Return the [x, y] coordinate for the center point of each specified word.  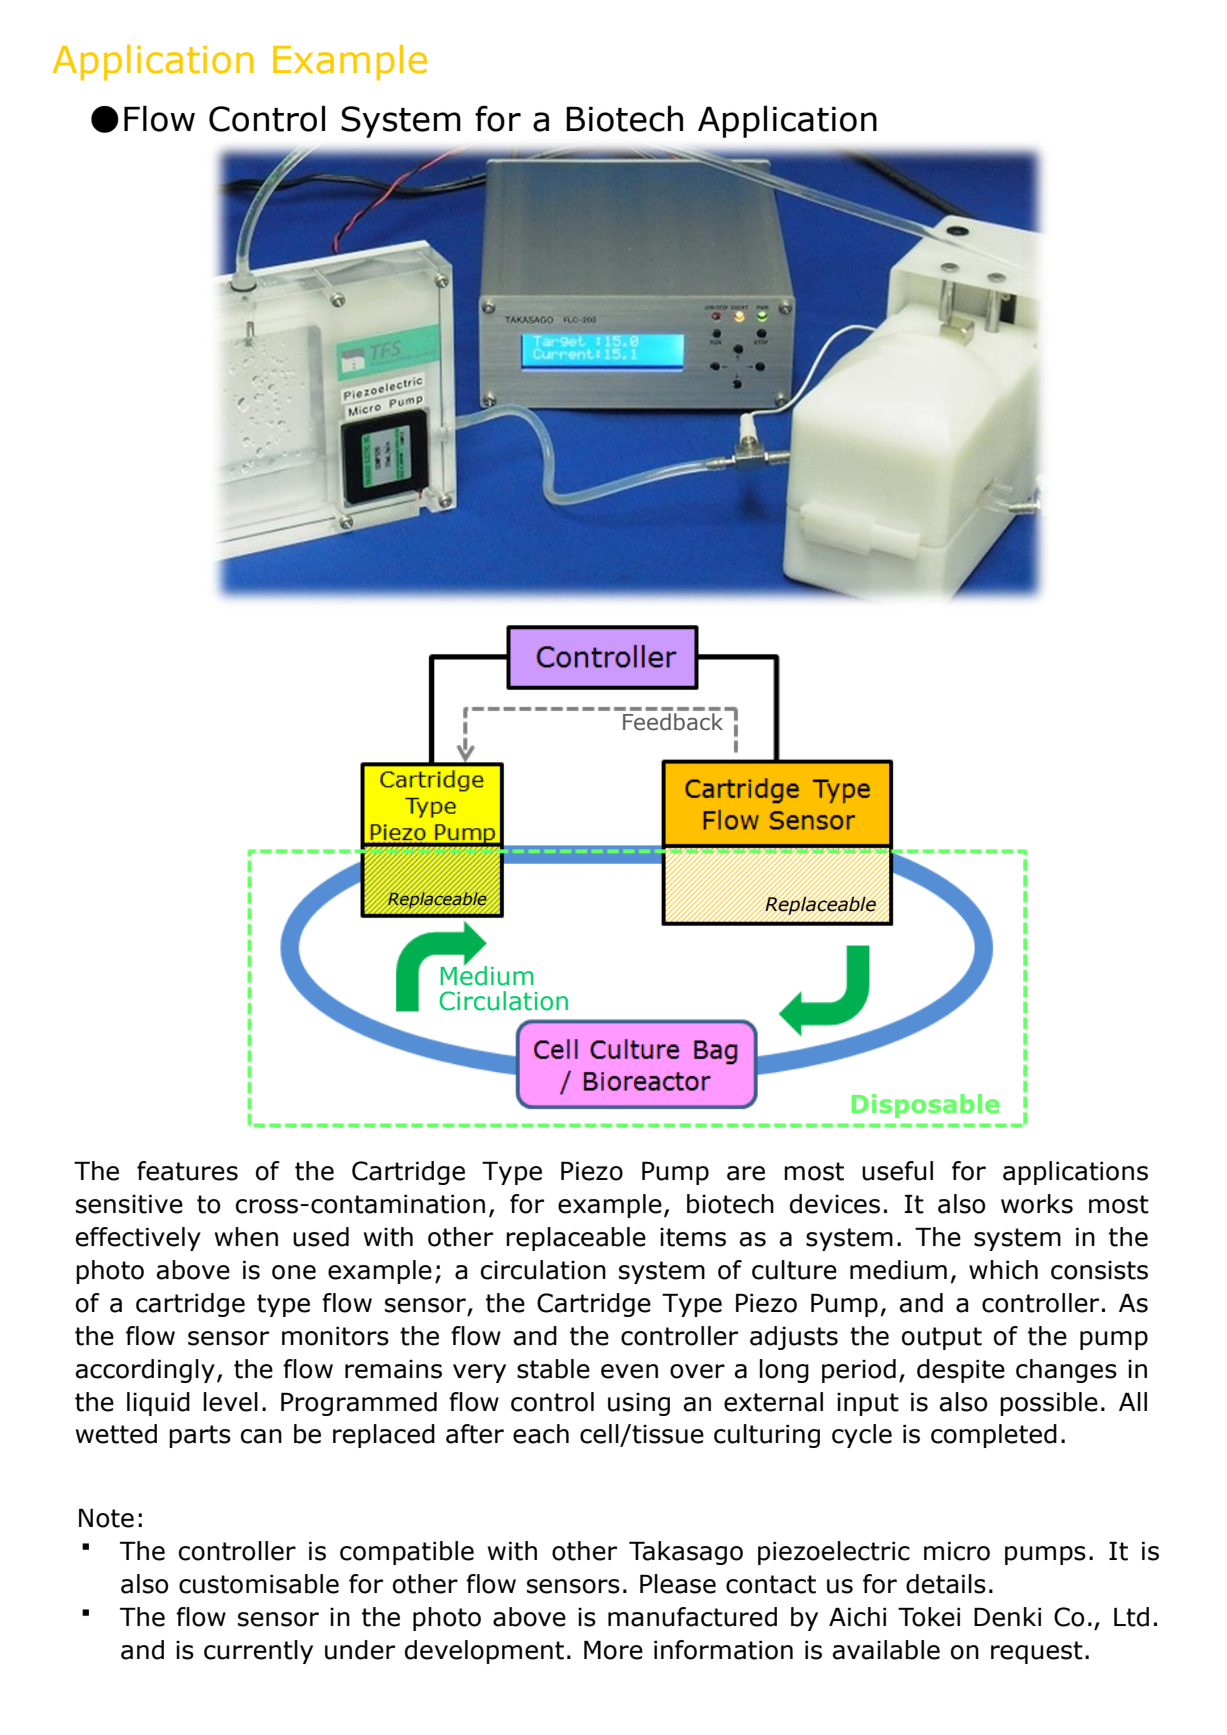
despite [961, 1371]
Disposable [925, 1106]
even [629, 1371]
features [187, 1171]
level [230, 1402]
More [613, 1650]
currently [258, 1652]
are [746, 1173]
